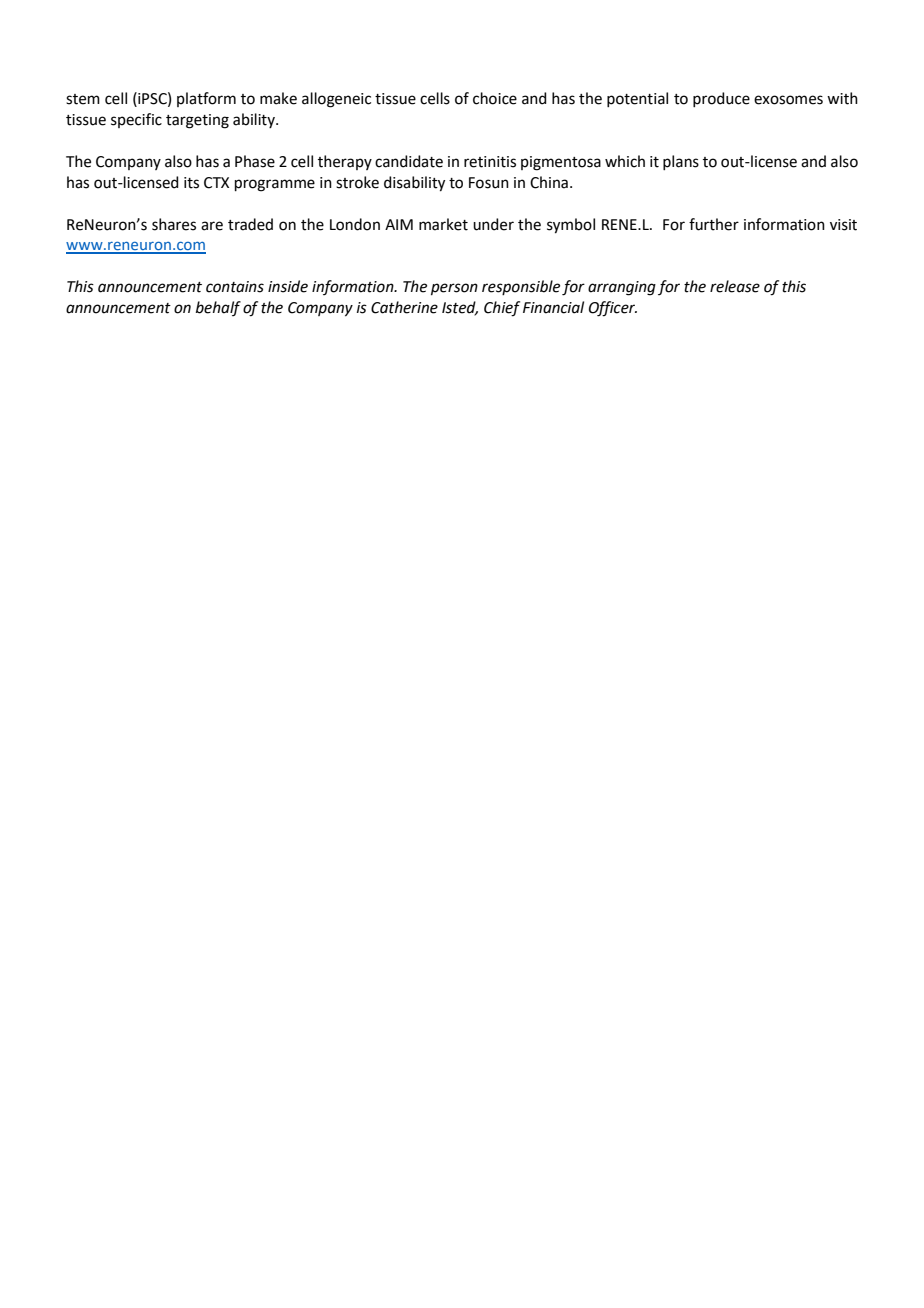  Describe the element at coordinates (206, 99) in the image. I see `platform` at that location.
